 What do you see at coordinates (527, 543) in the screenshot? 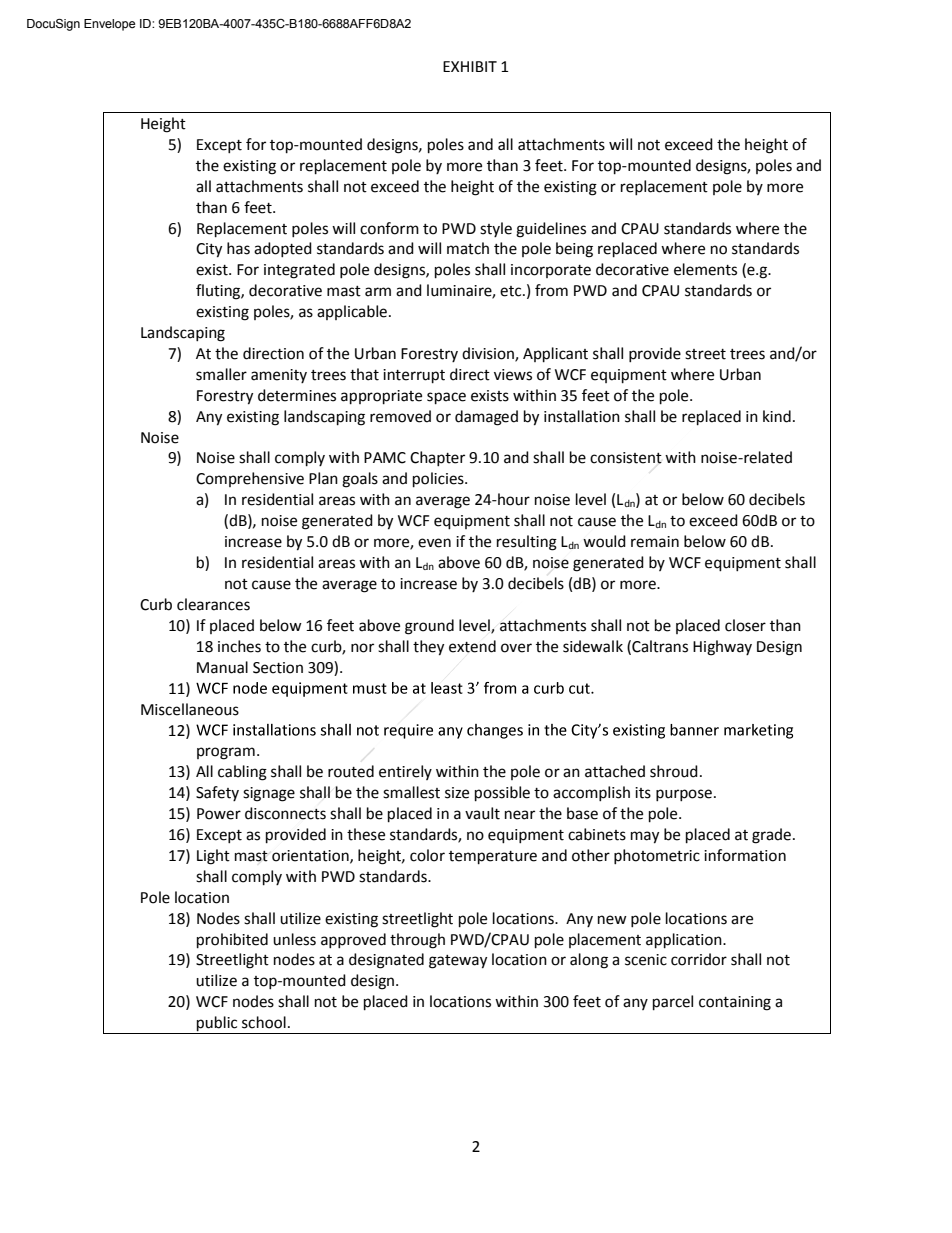
I see `resulting` at bounding box center [527, 543].
